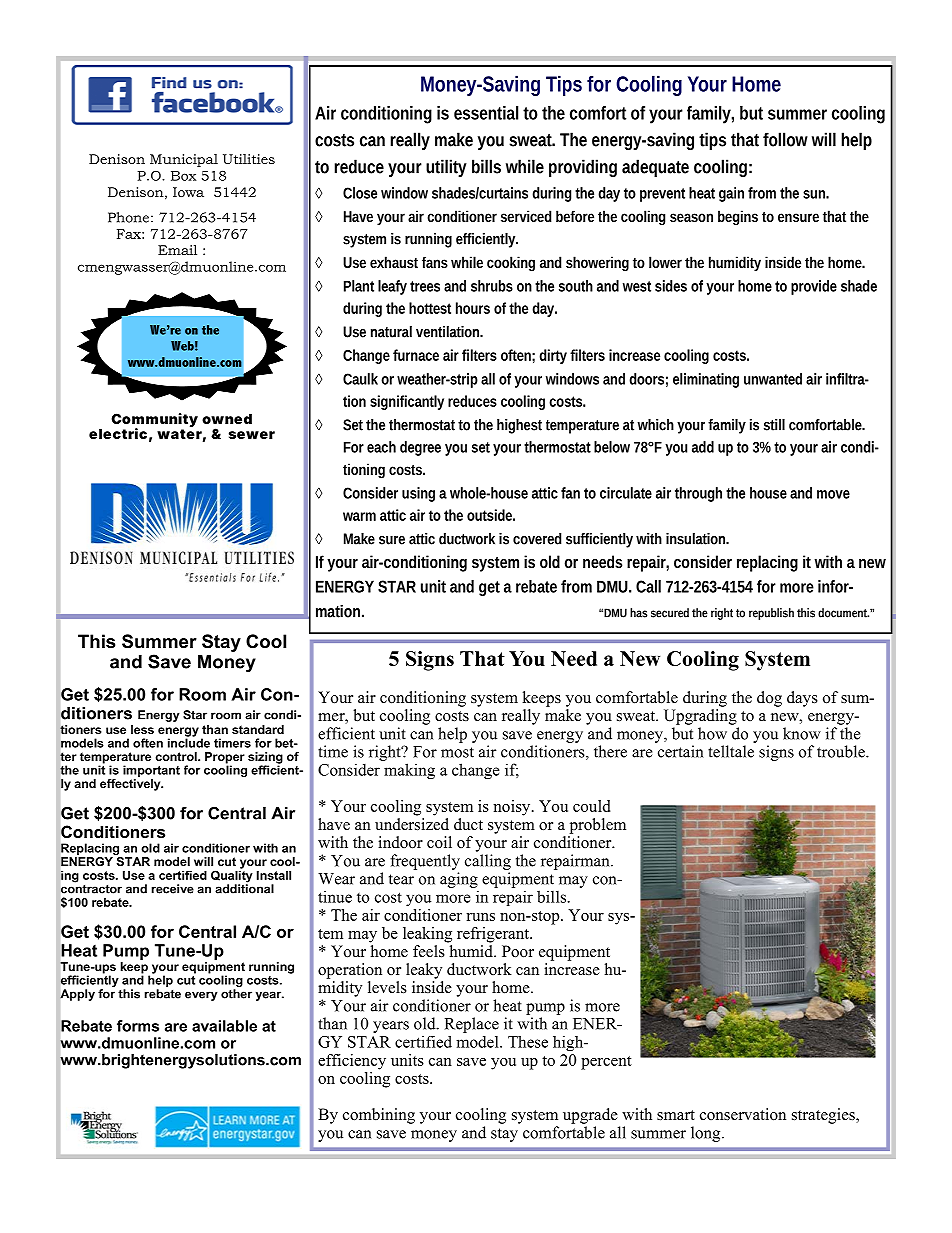 The height and width of the screenshot is (1233, 952). What do you see at coordinates (224, 1026) in the screenshot?
I see `available` at bounding box center [224, 1026].
